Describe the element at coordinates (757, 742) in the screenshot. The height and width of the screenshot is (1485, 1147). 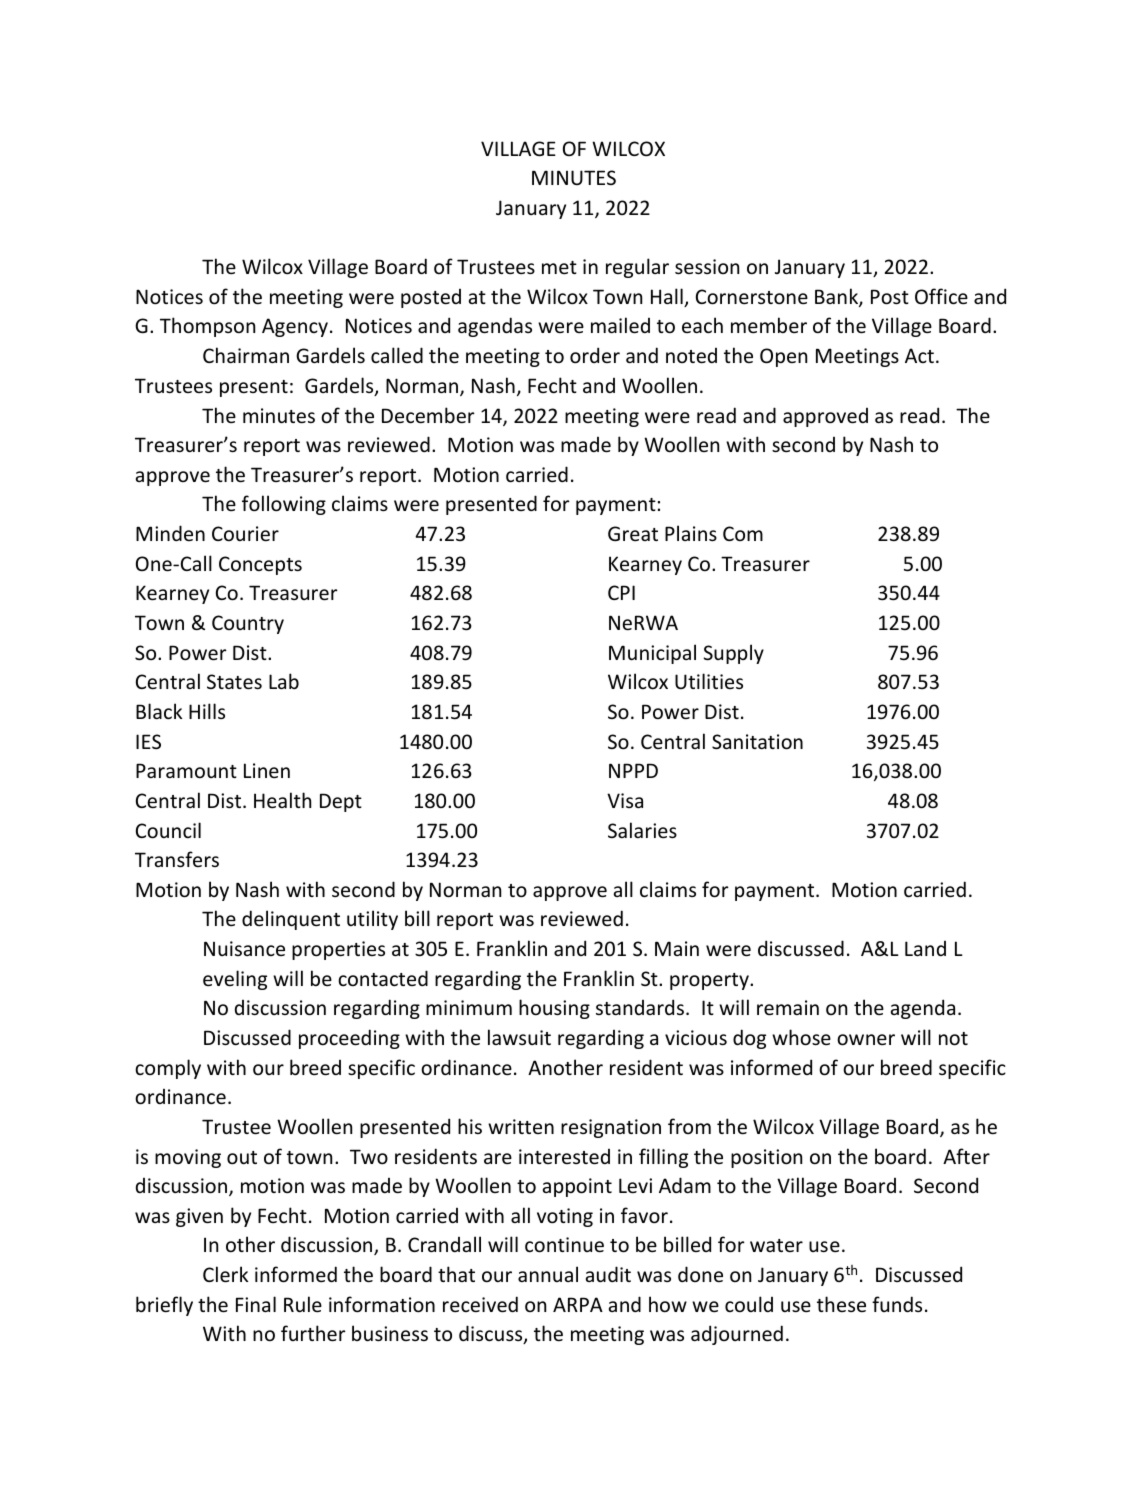
I see `Sanitation` at that location.
